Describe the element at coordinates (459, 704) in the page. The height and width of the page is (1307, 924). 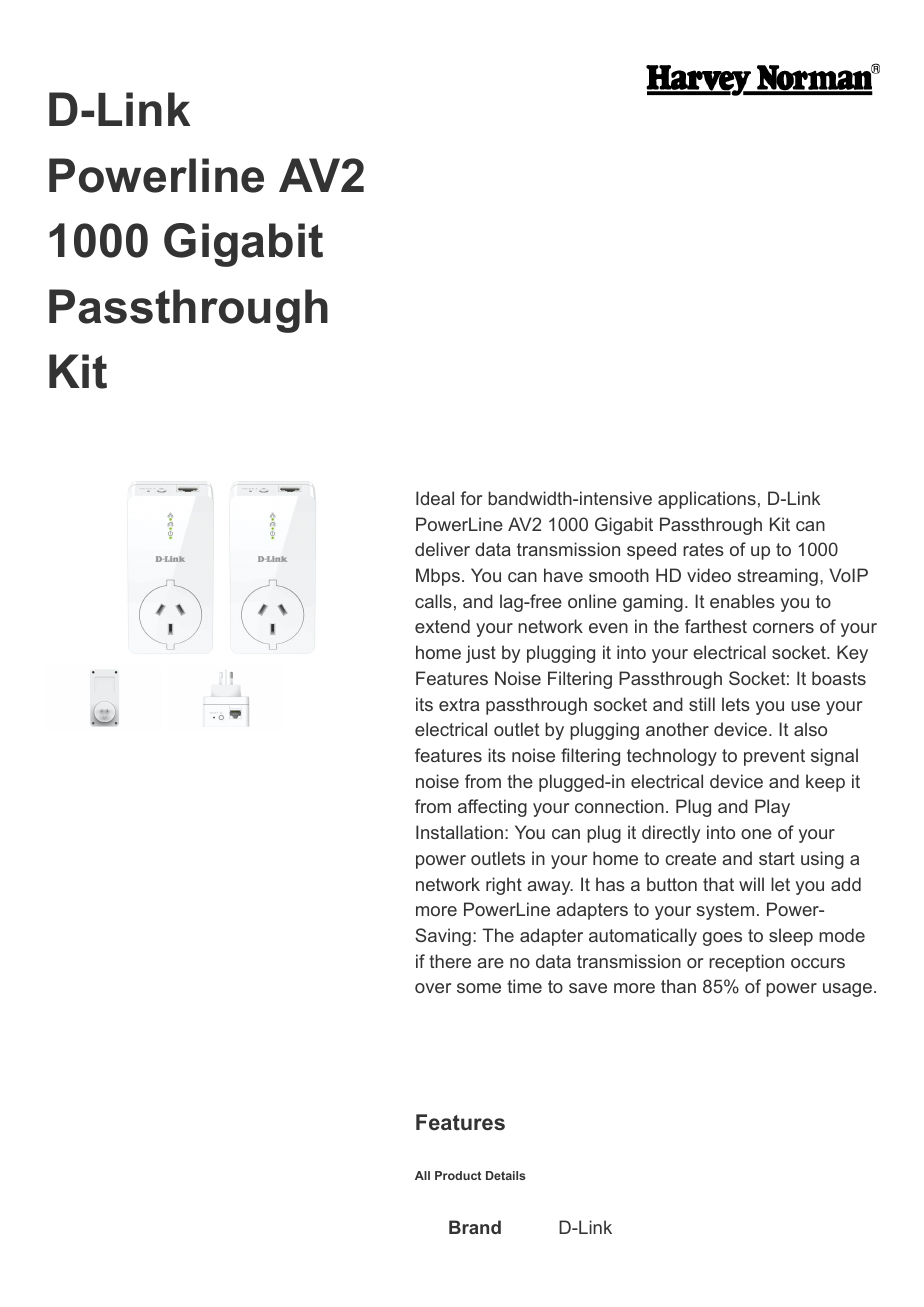
I see `extra` at that location.
